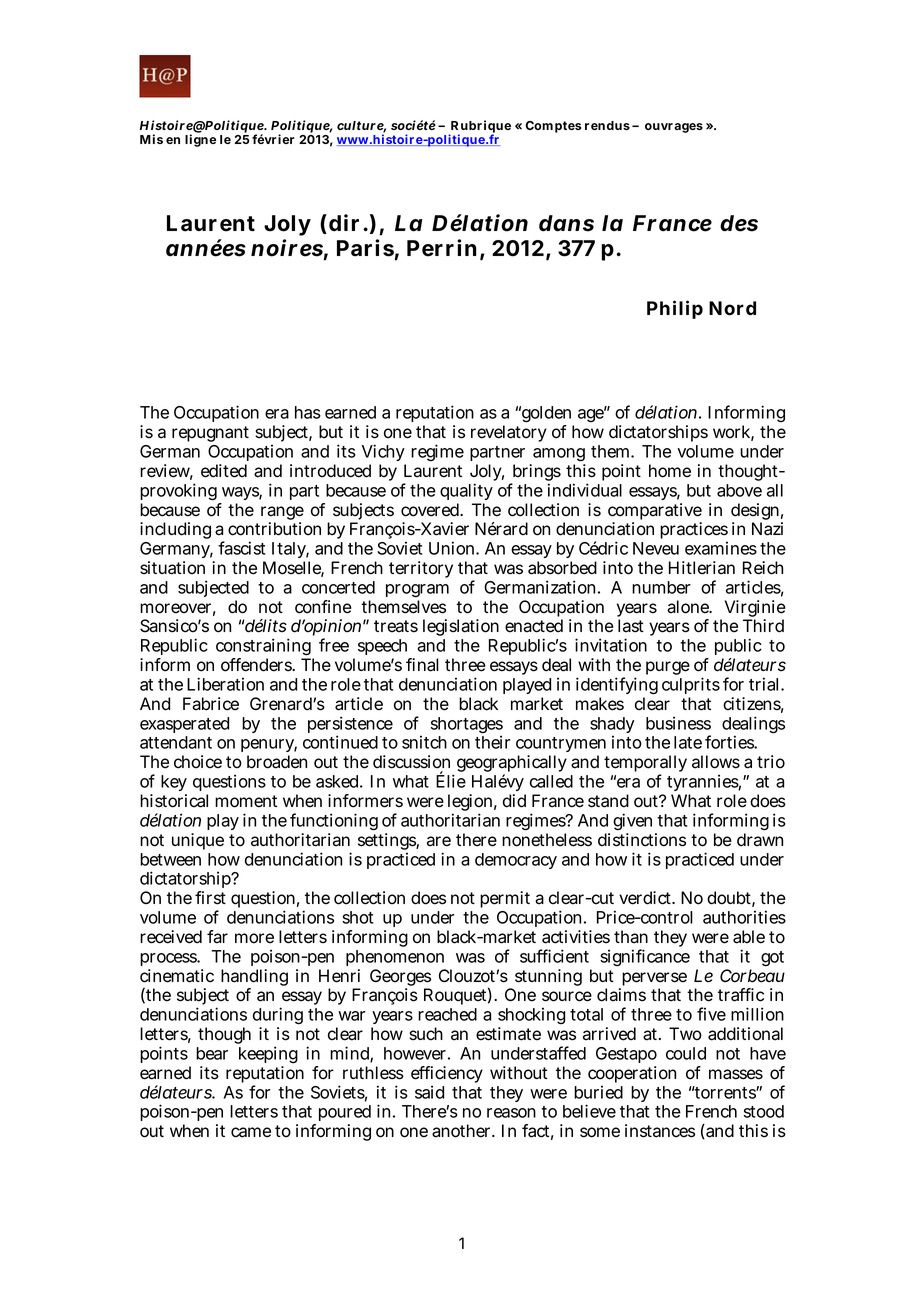 The width and height of the image is (924, 1308). What do you see at coordinates (198, 841) in the image?
I see `unique` at bounding box center [198, 841].
